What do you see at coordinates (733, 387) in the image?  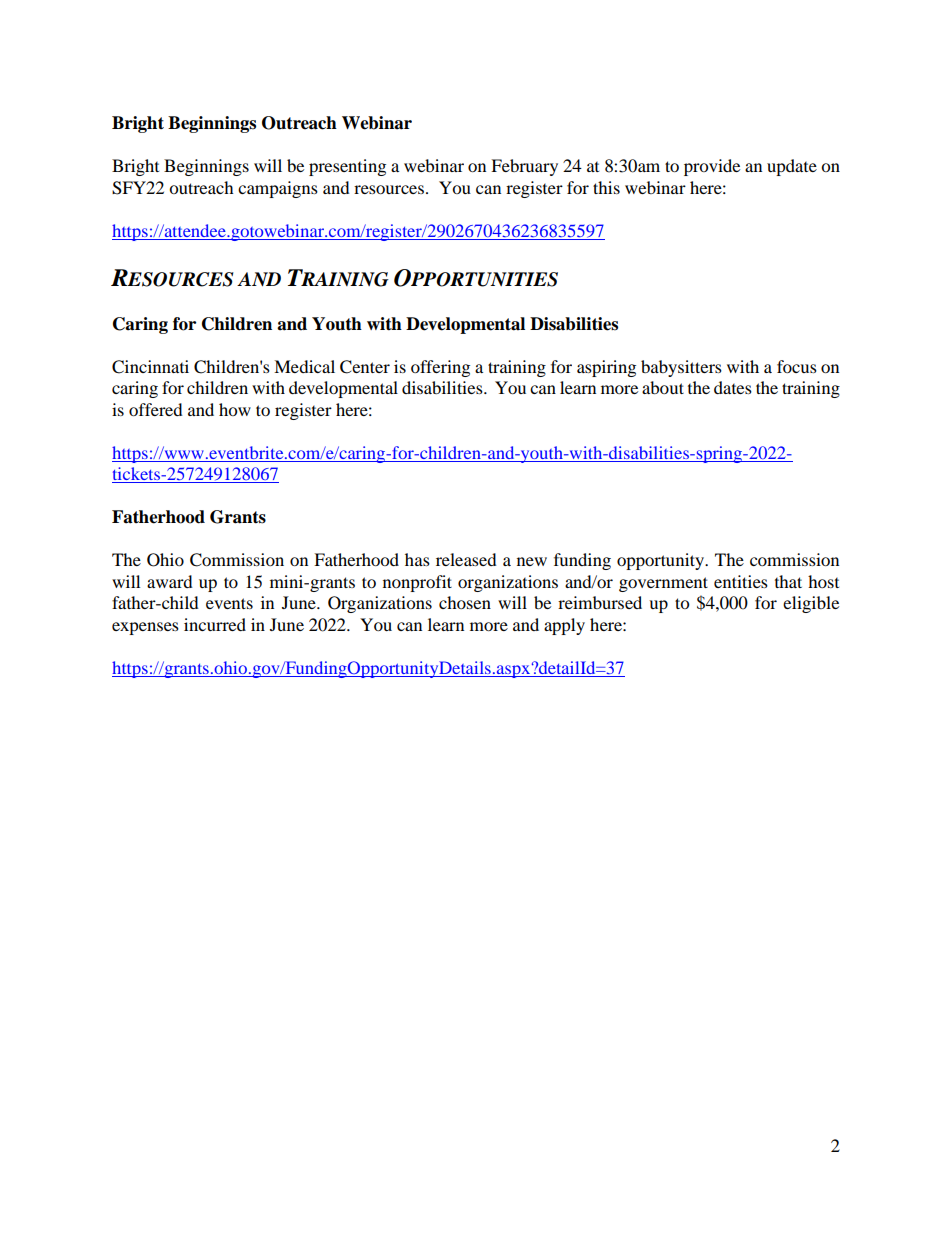 I see `dates` at bounding box center [733, 387].
